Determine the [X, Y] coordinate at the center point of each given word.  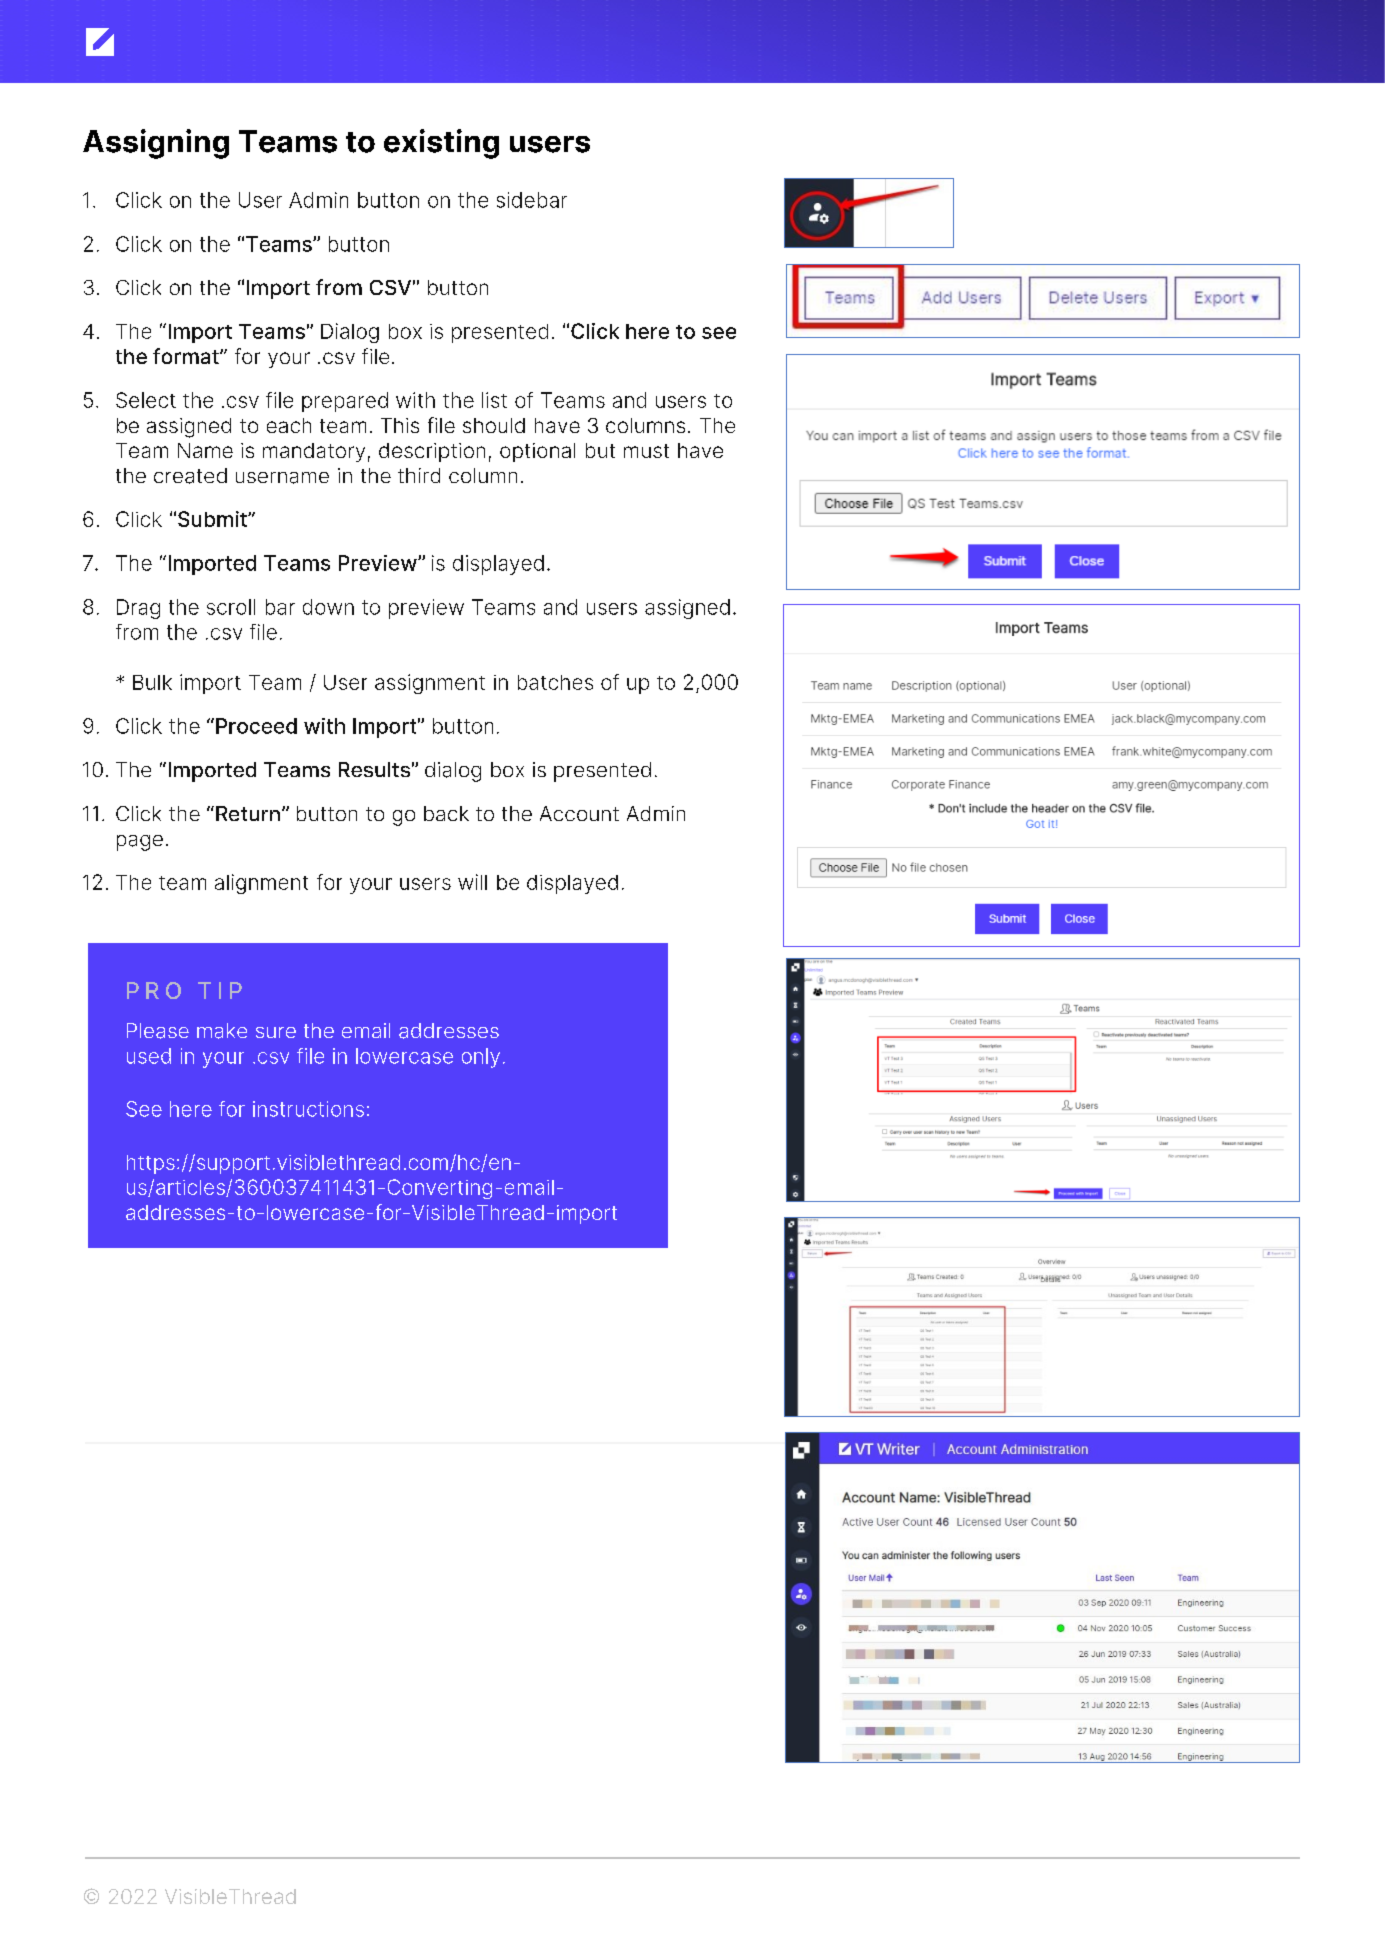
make [222, 1031]
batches [555, 682]
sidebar [532, 200]
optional [537, 452]
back [446, 813]
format [187, 356]
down [328, 607]
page [140, 843]
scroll [231, 607]
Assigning [156, 144]
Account [579, 813]
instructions [308, 1109]
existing [441, 144]
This [400, 425]
